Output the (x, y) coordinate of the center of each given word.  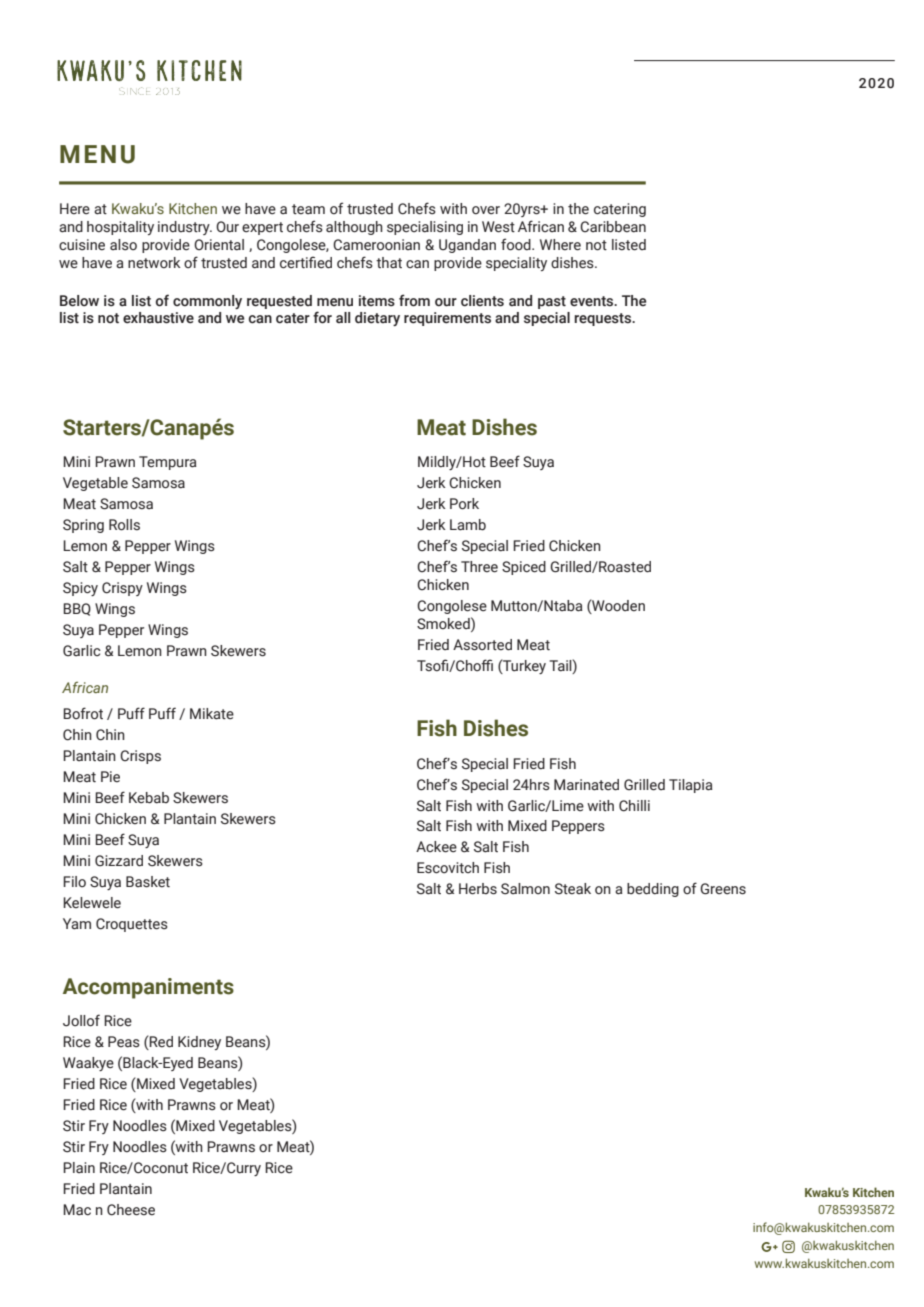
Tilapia (691, 786)
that (389, 262)
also (123, 245)
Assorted (482, 645)
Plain (79, 1167)
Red (160, 1042)
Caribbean (613, 227)
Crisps (140, 757)
